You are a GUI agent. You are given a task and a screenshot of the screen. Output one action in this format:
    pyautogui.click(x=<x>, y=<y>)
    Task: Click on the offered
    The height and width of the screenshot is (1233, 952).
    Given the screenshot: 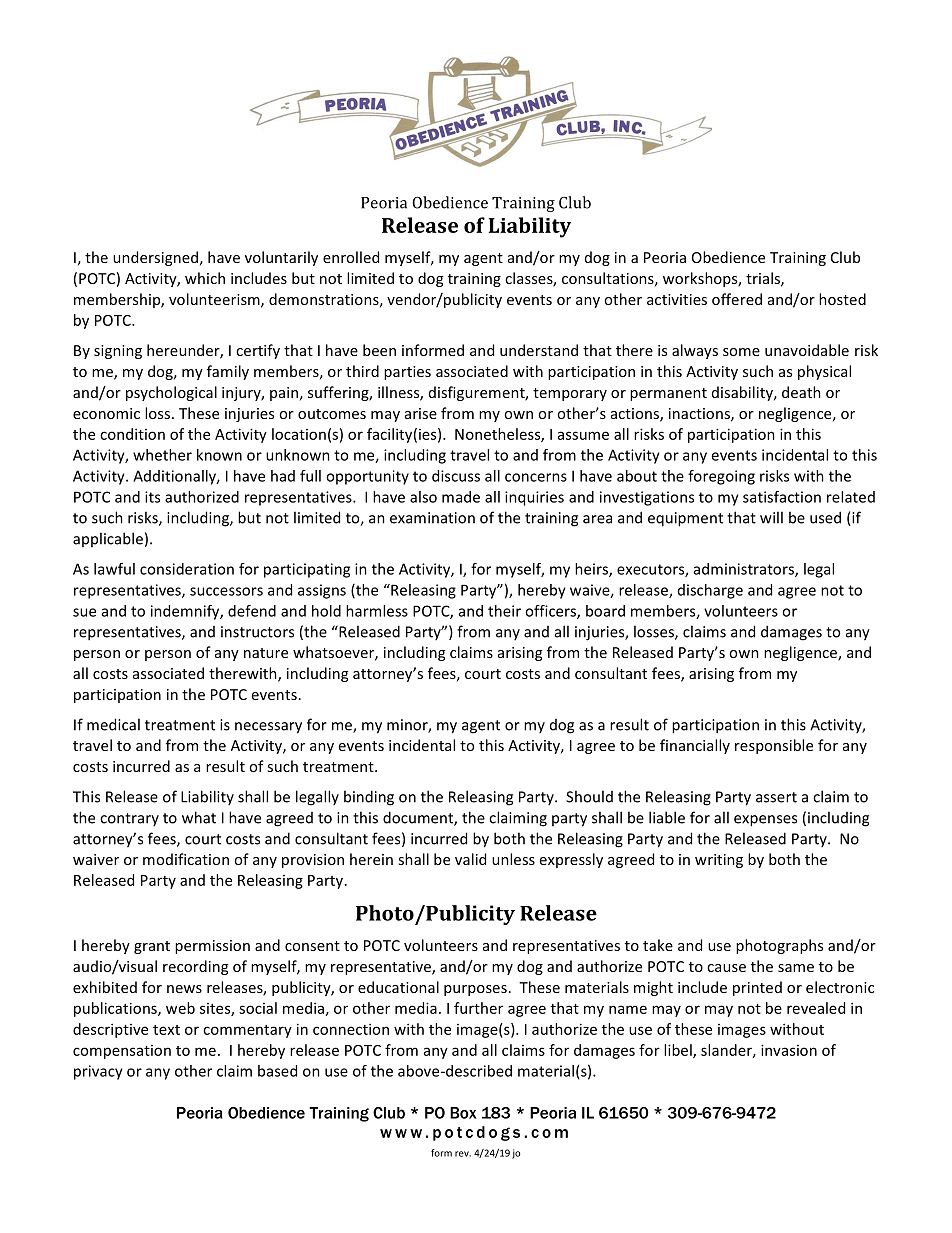 What is the action you would take?
    pyautogui.click(x=737, y=299)
